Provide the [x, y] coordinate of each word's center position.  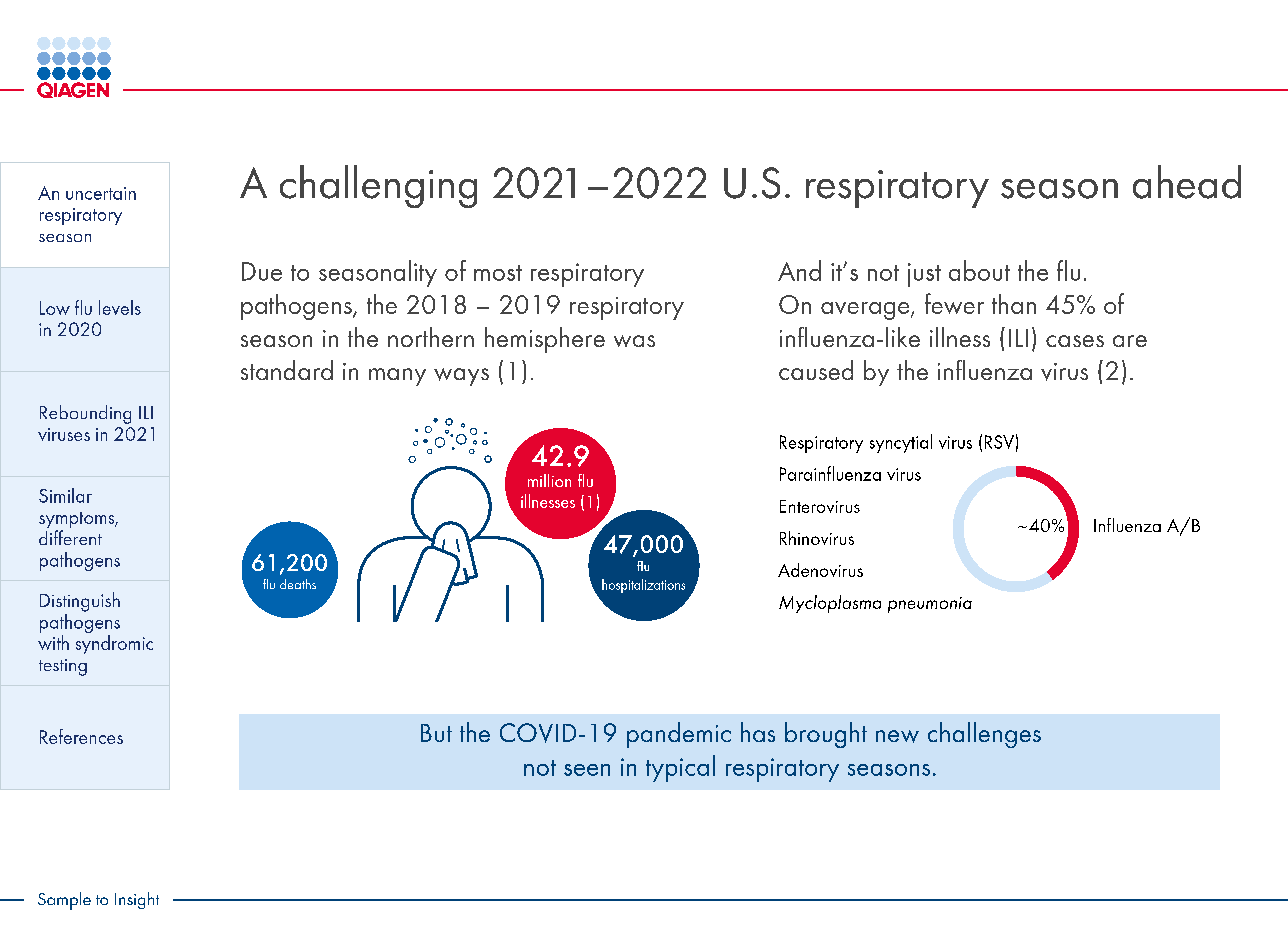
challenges [984, 735]
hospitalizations [643, 586]
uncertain [101, 193]
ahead [1187, 182]
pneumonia [930, 605]
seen [587, 770]
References [81, 736]
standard [287, 370]
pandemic [679, 735]
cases [1075, 341]
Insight [137, 900]
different [70, 537]
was [634, 341]
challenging [378, 186]
